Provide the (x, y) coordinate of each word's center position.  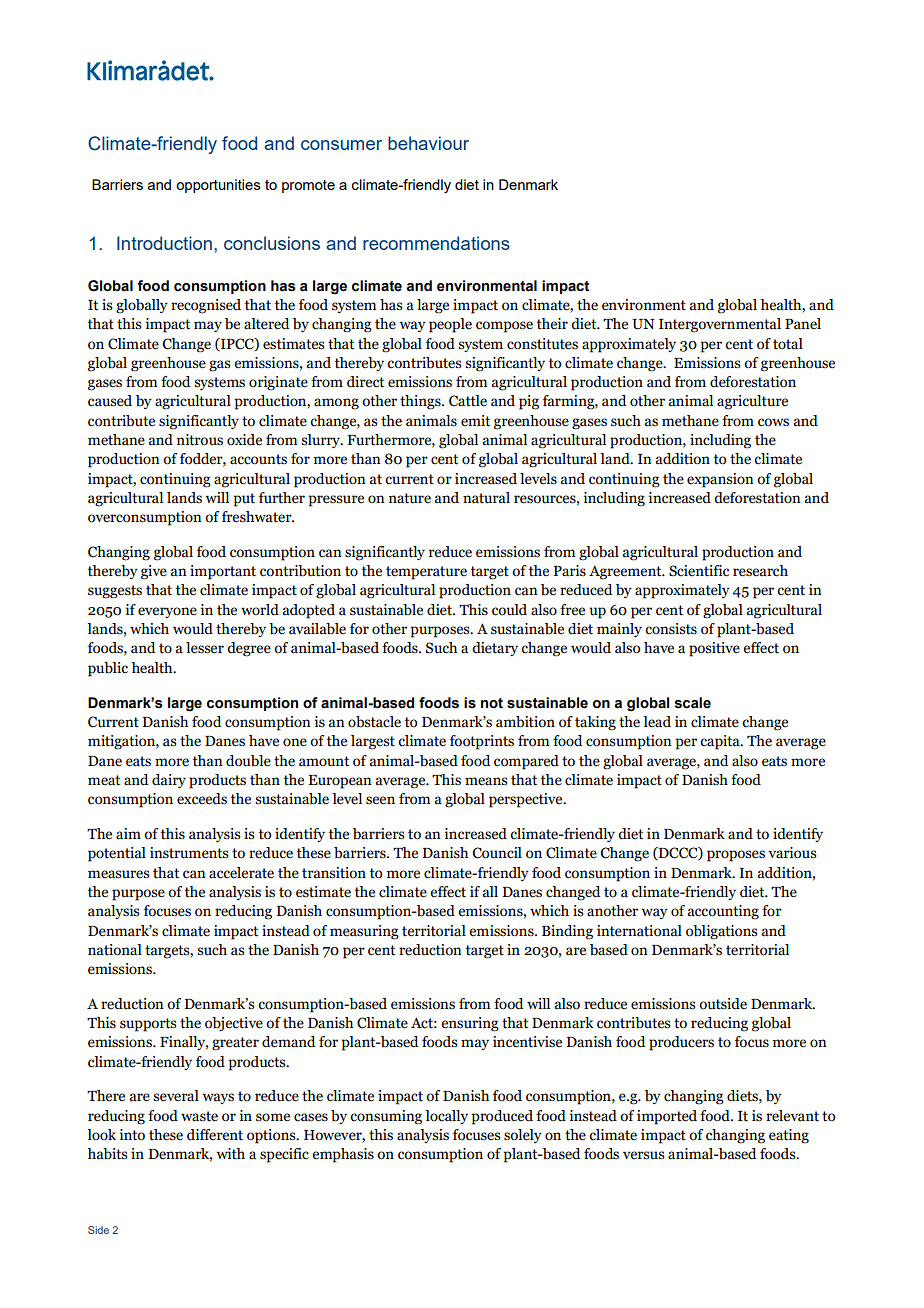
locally (446, 1117)
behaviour (428, 143)
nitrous (200, 440)
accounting (723, 912)
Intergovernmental (720, 325)
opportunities (218, 186)
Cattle (468, 401)
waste (199, 1116)
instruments (189, 853)
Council (497, 853)
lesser (205, 648)
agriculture (752, 402)
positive (714, 649)
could (509, 610)
